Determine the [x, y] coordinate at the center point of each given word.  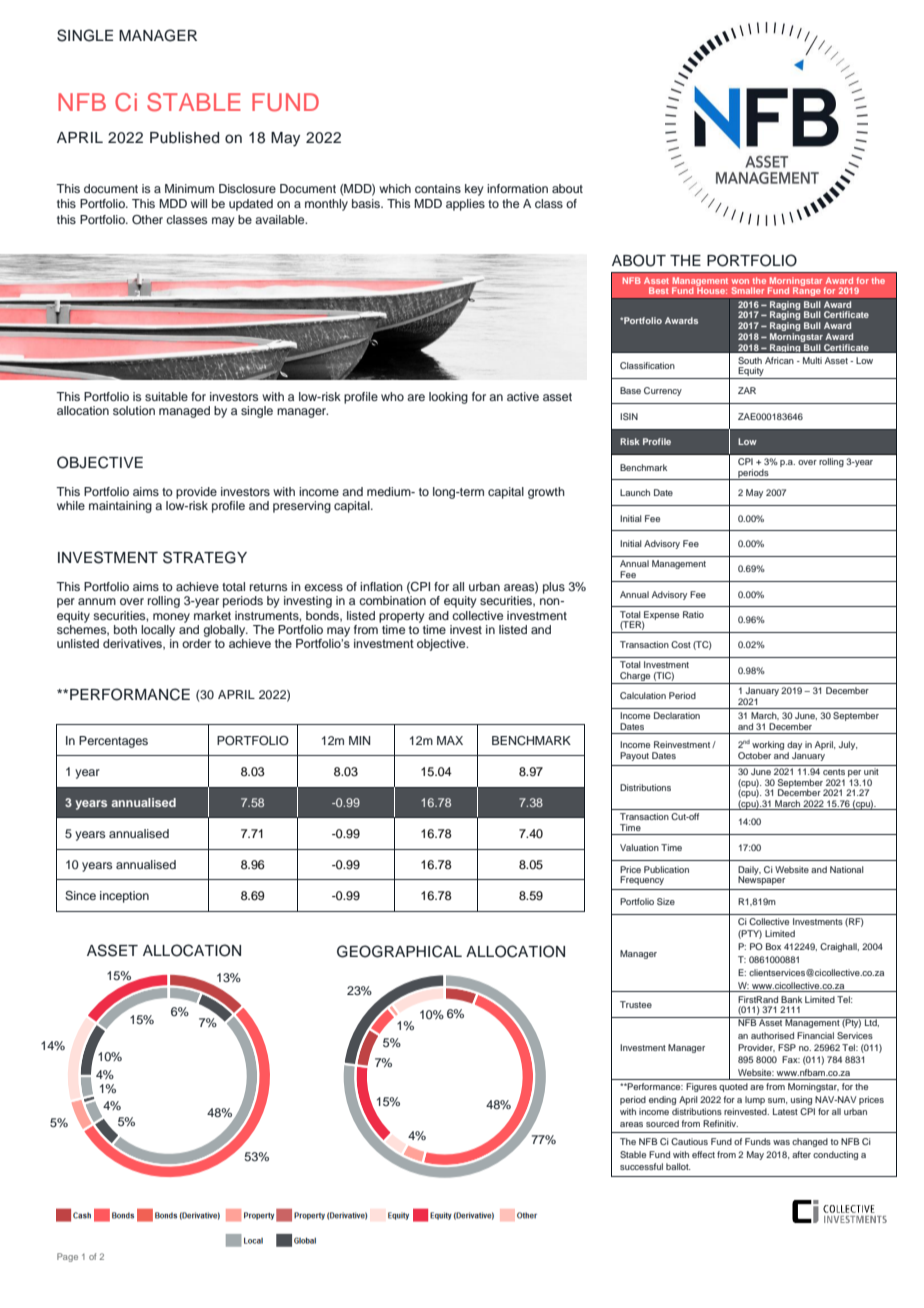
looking [448, 398]
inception [124, 897]
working [768, 745]
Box [773, 946]
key [474, 190]
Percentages [113, 742]
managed [184, 412]
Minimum [189, 188]
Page [67, 1257]
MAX [450, 740]
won [740, 281]
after [801, 1154]
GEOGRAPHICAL [399, 951]
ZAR [747, 390]
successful [641, 1166]
